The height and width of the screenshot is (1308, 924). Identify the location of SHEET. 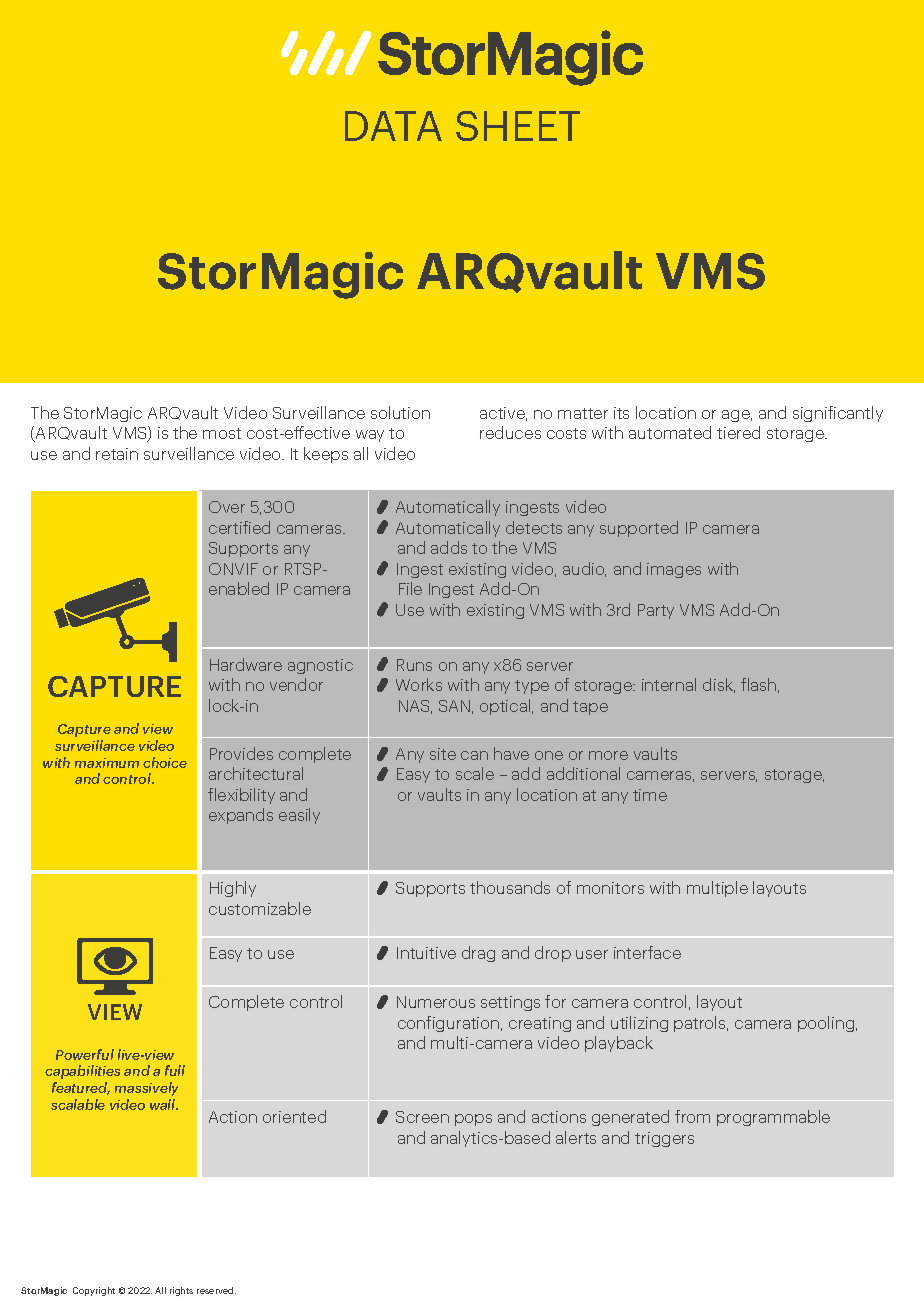
(518, 126).
